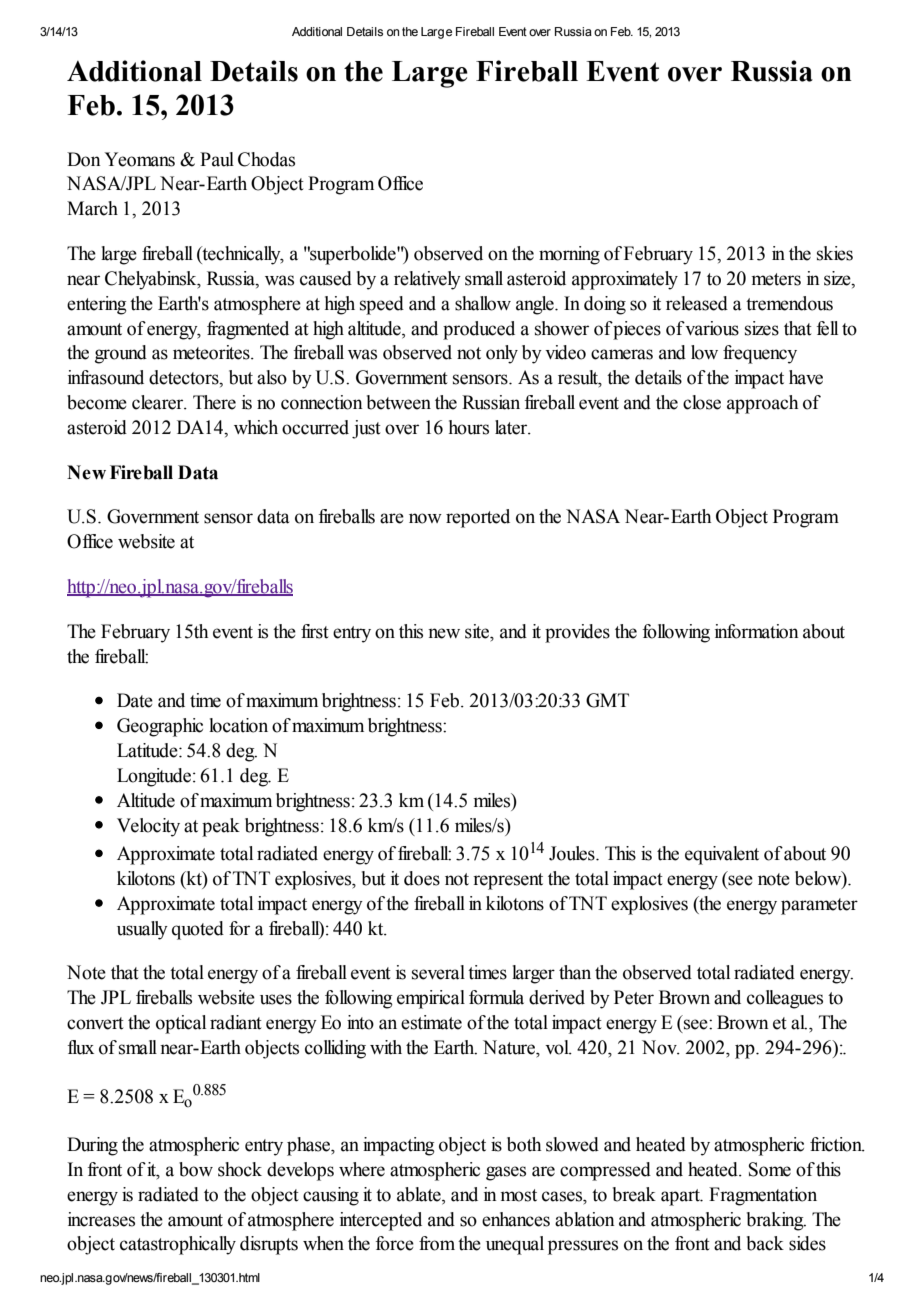 This page has width=924, height=1308. I want to click on Velocity, so click(148, 827).
